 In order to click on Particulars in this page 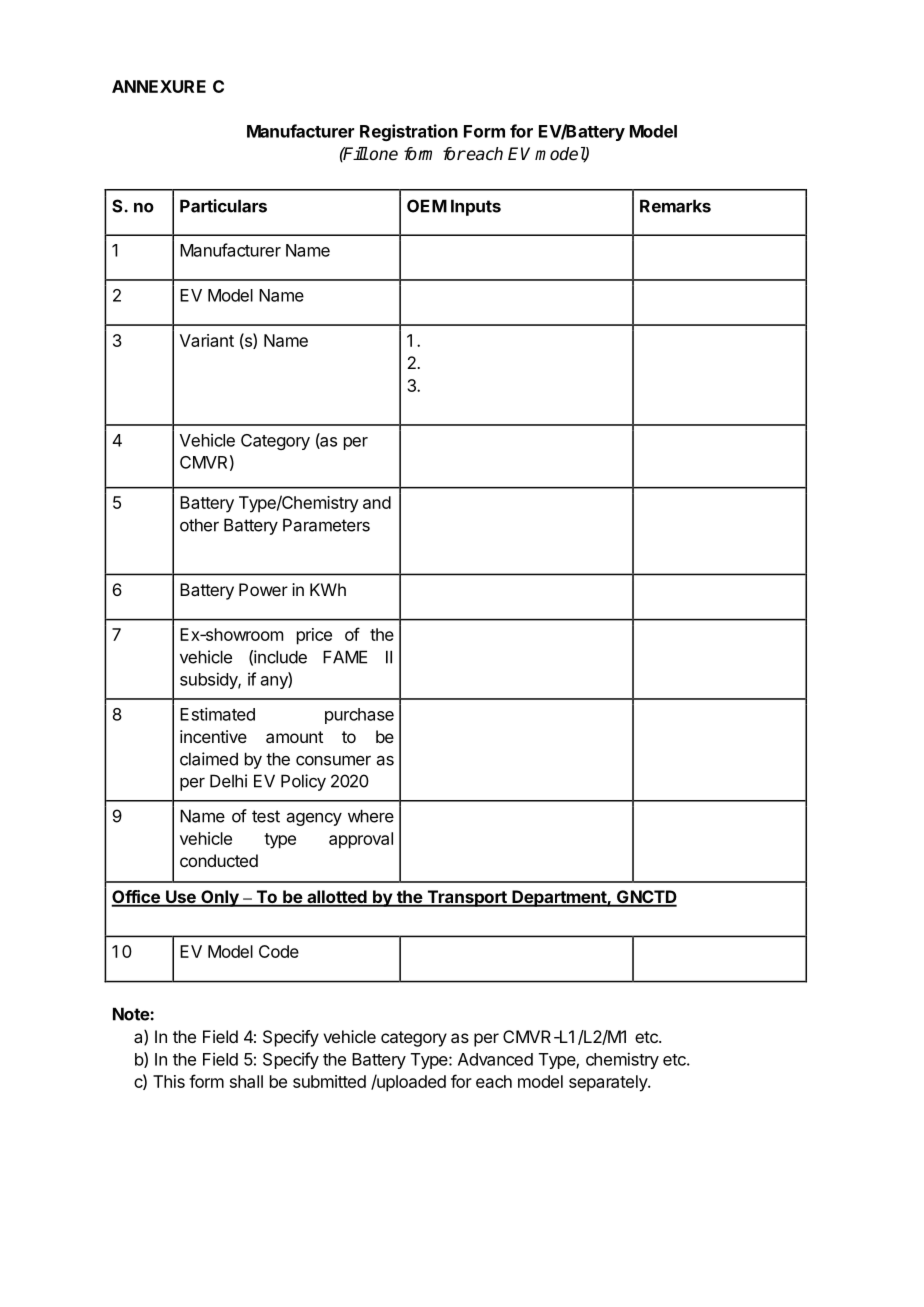, I will do `click(223, 206)`.
